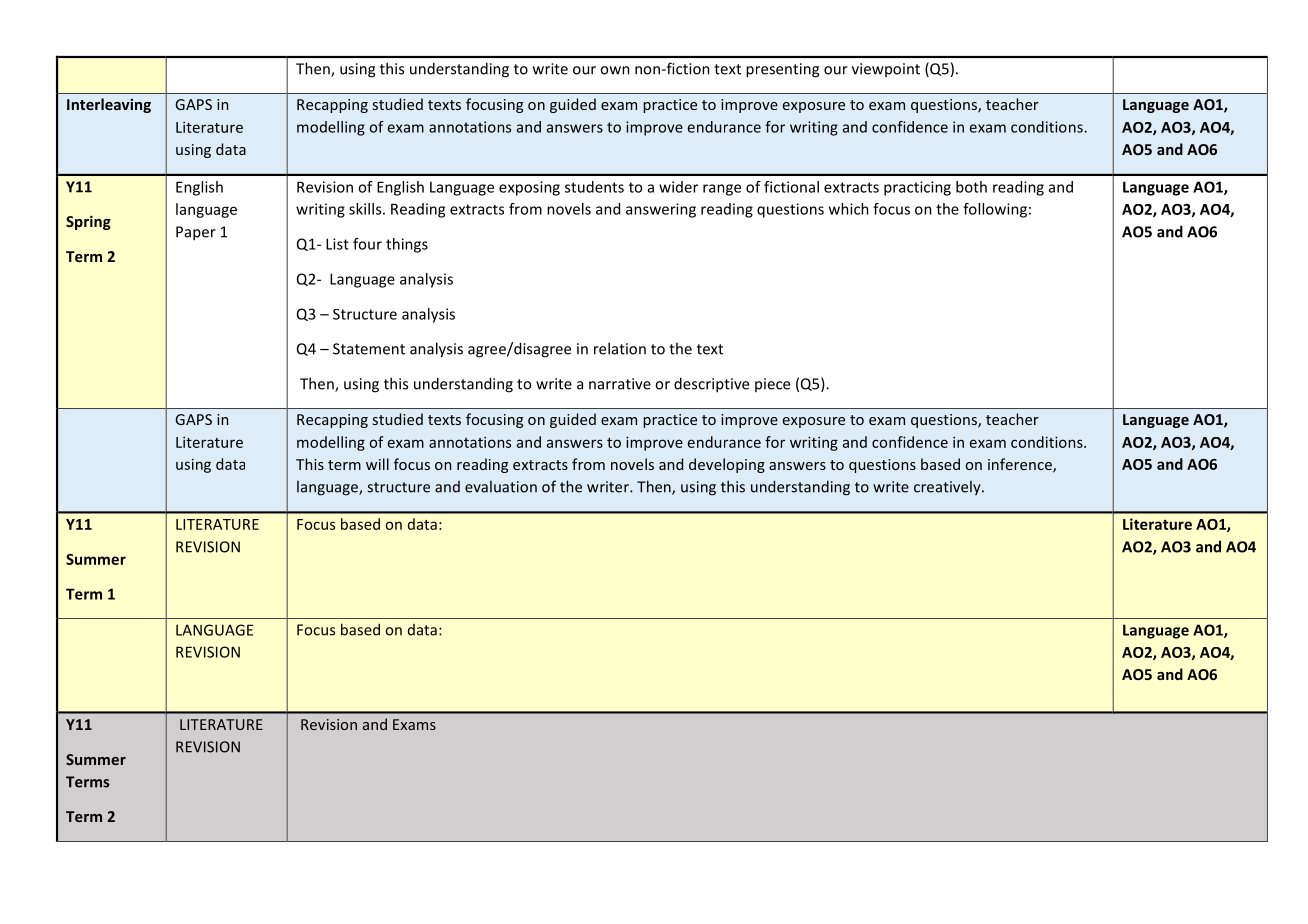  Describe the element at coordinates (620, 348) in the screenshot. I see `relation` at that location.
